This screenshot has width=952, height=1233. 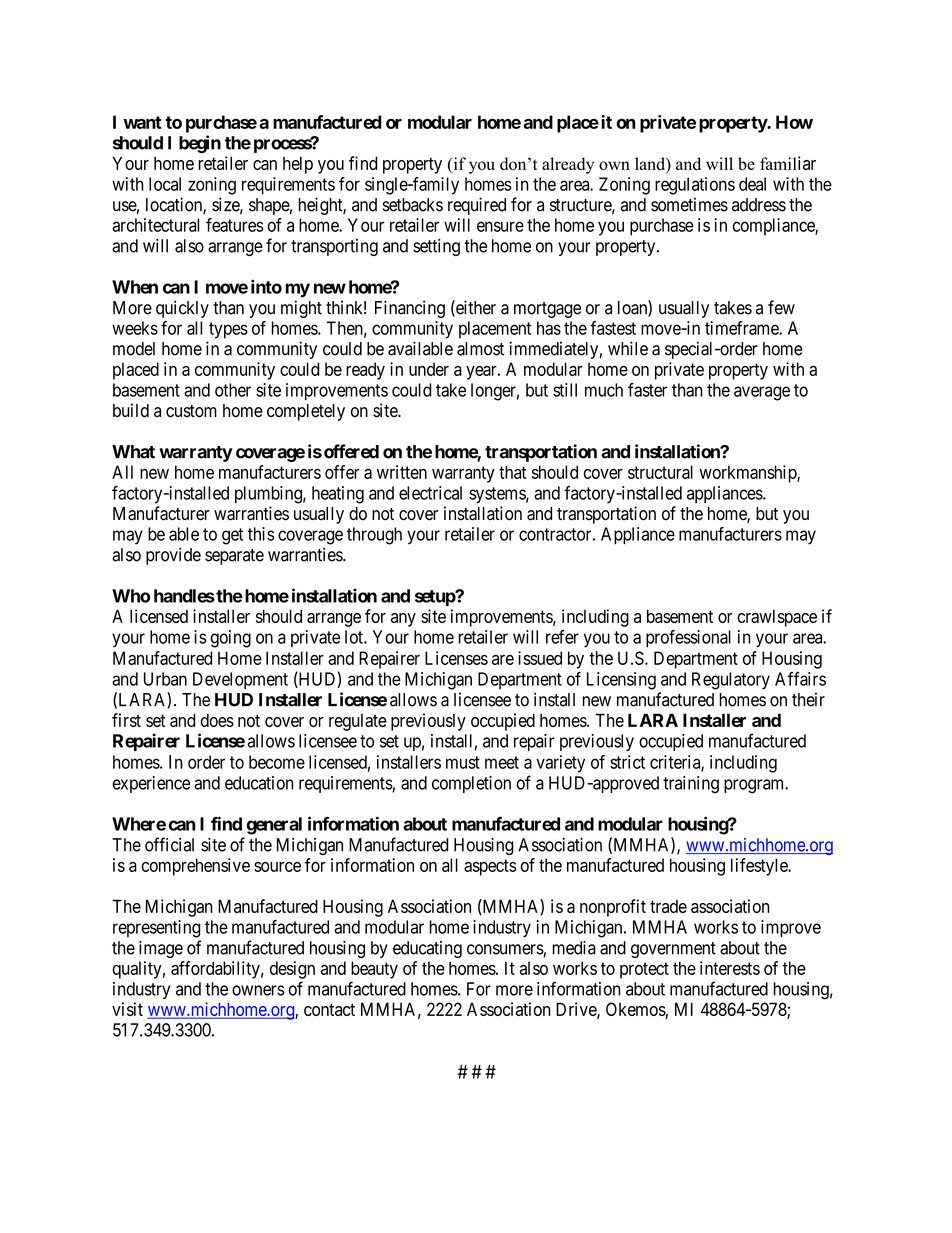 What do you see at coordinates (234, 557) in the screenshot?
I see `separate` at bounding box center [234, 557].
